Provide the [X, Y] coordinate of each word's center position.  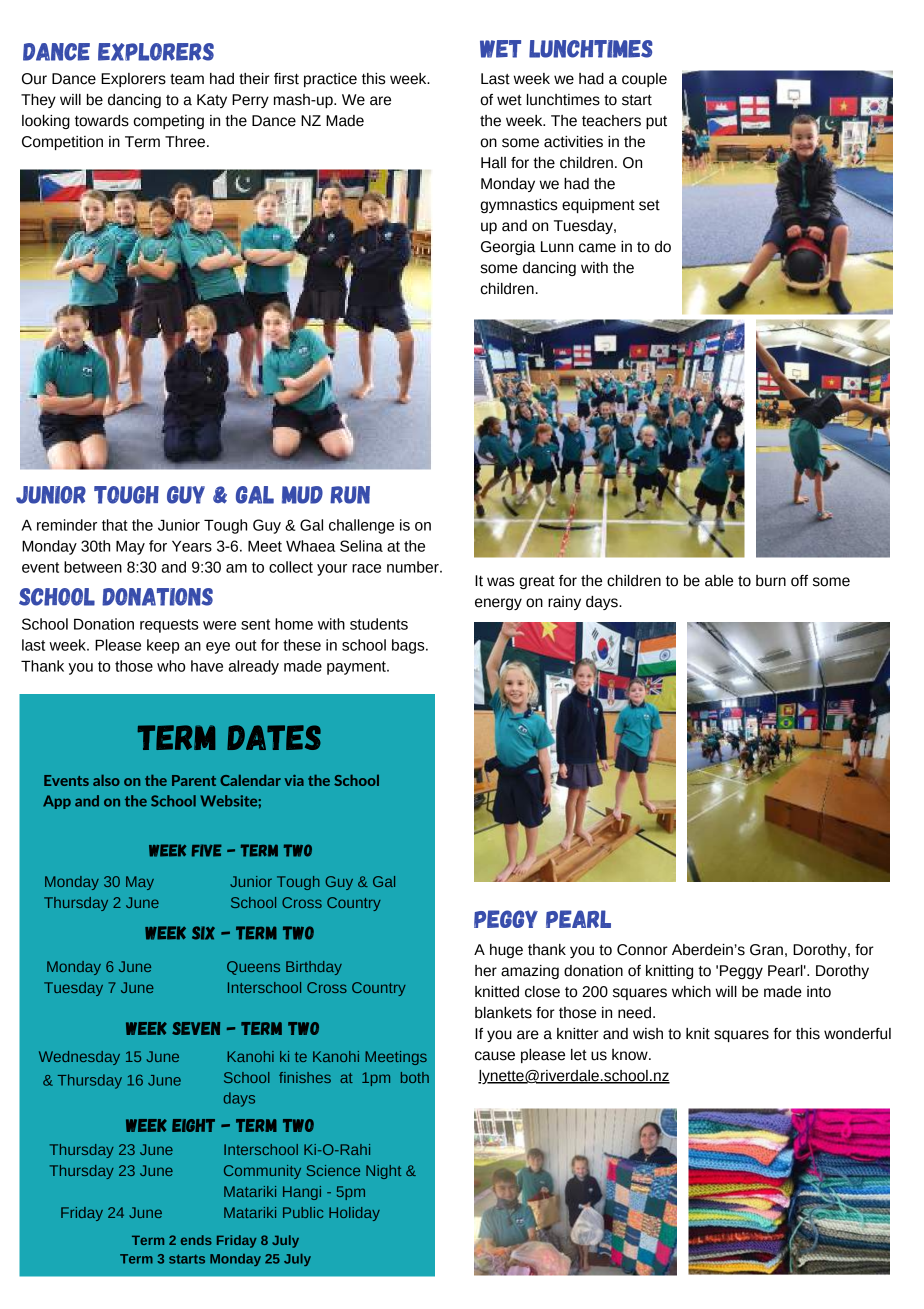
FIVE [207, 850]
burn [771, 581]
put [656, 122]
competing [169, 122]
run [350, 495]
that [115, 525]
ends [196, 1240]
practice [330, 80]
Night [383, 1172]
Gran [766, 950]
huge [506, 951]
